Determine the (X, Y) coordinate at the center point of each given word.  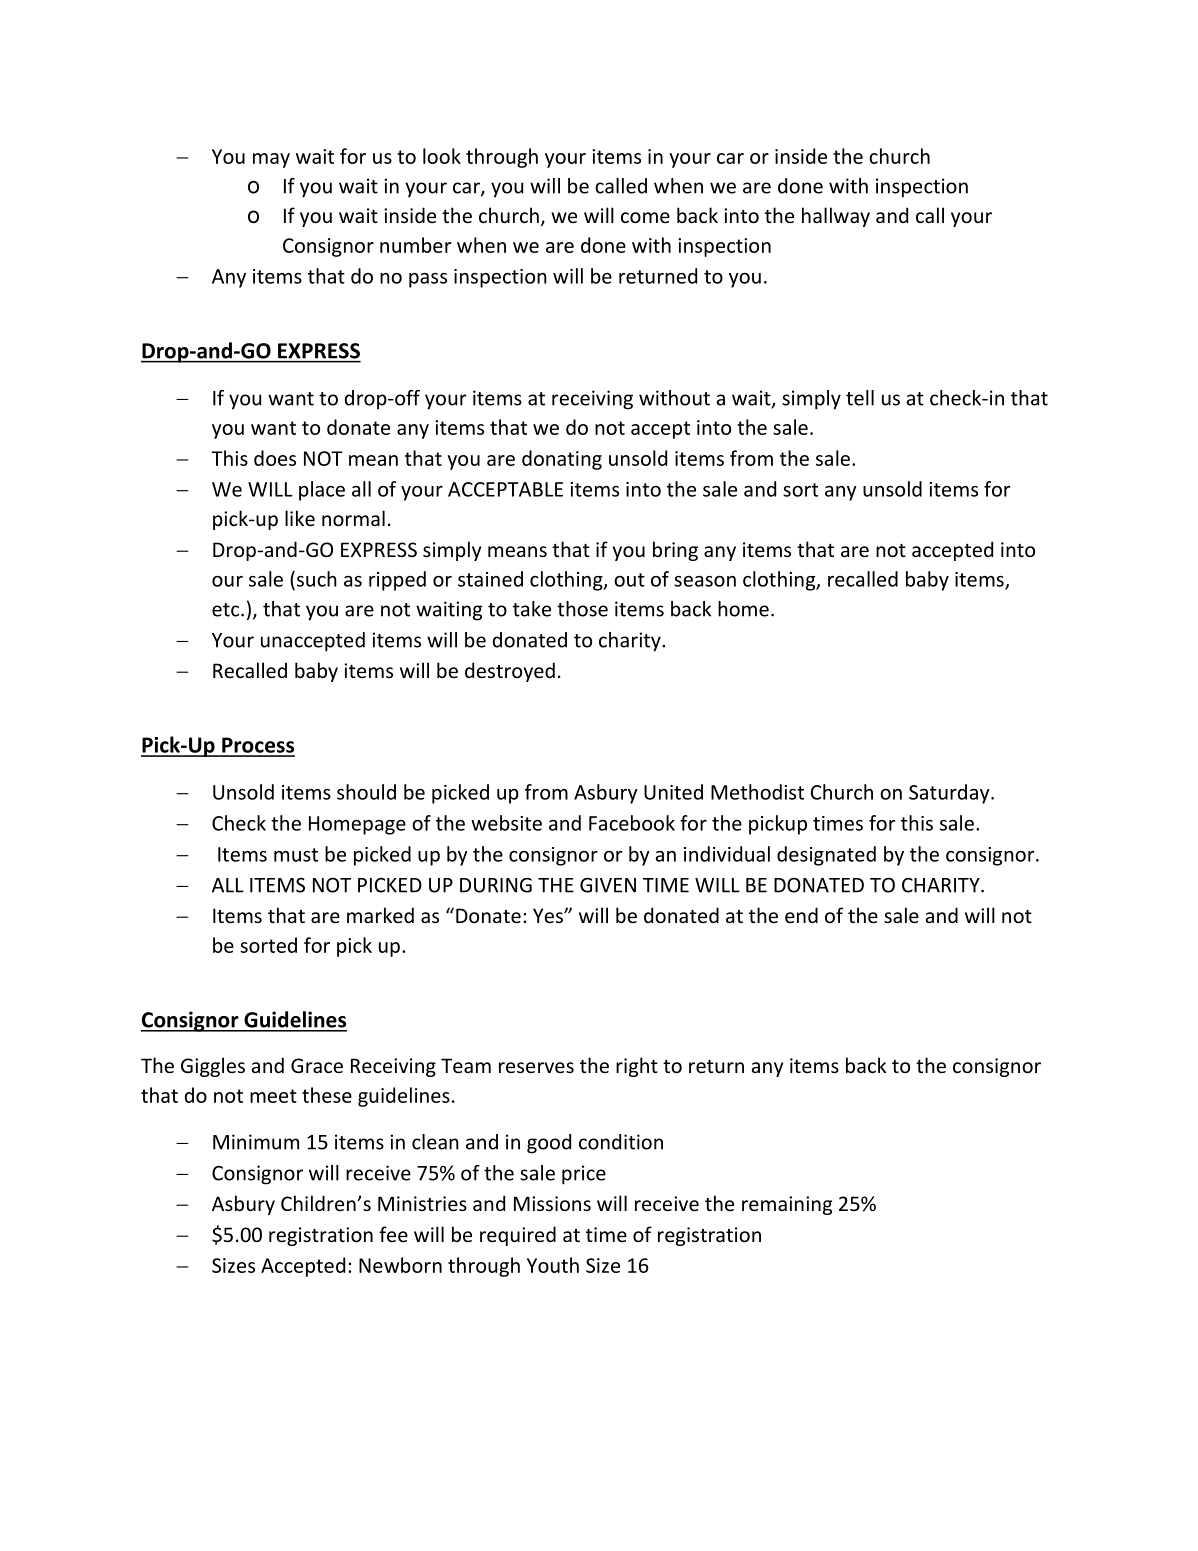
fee (393, 1234)
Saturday (950, 794)
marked (380, 915)
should (366, 792)
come (645, 217)
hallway (836, 217)
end (801, 915)
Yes (549, 915)
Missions (552, 1203)
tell (860, 398)
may (271, 160)
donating (562, 460)
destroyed (510, 672)
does (275, 458)
